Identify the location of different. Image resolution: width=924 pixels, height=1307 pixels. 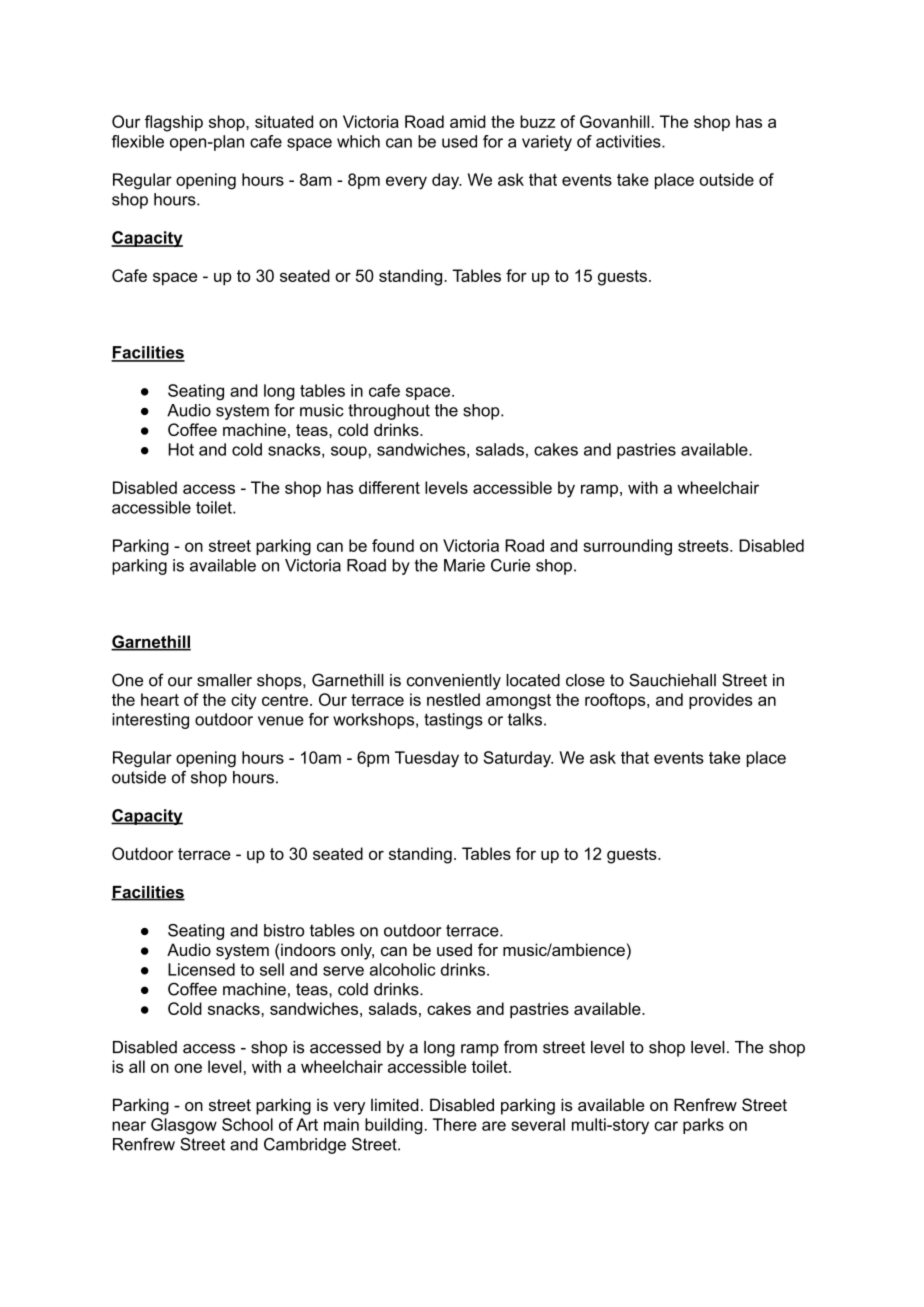
(389, 487).
